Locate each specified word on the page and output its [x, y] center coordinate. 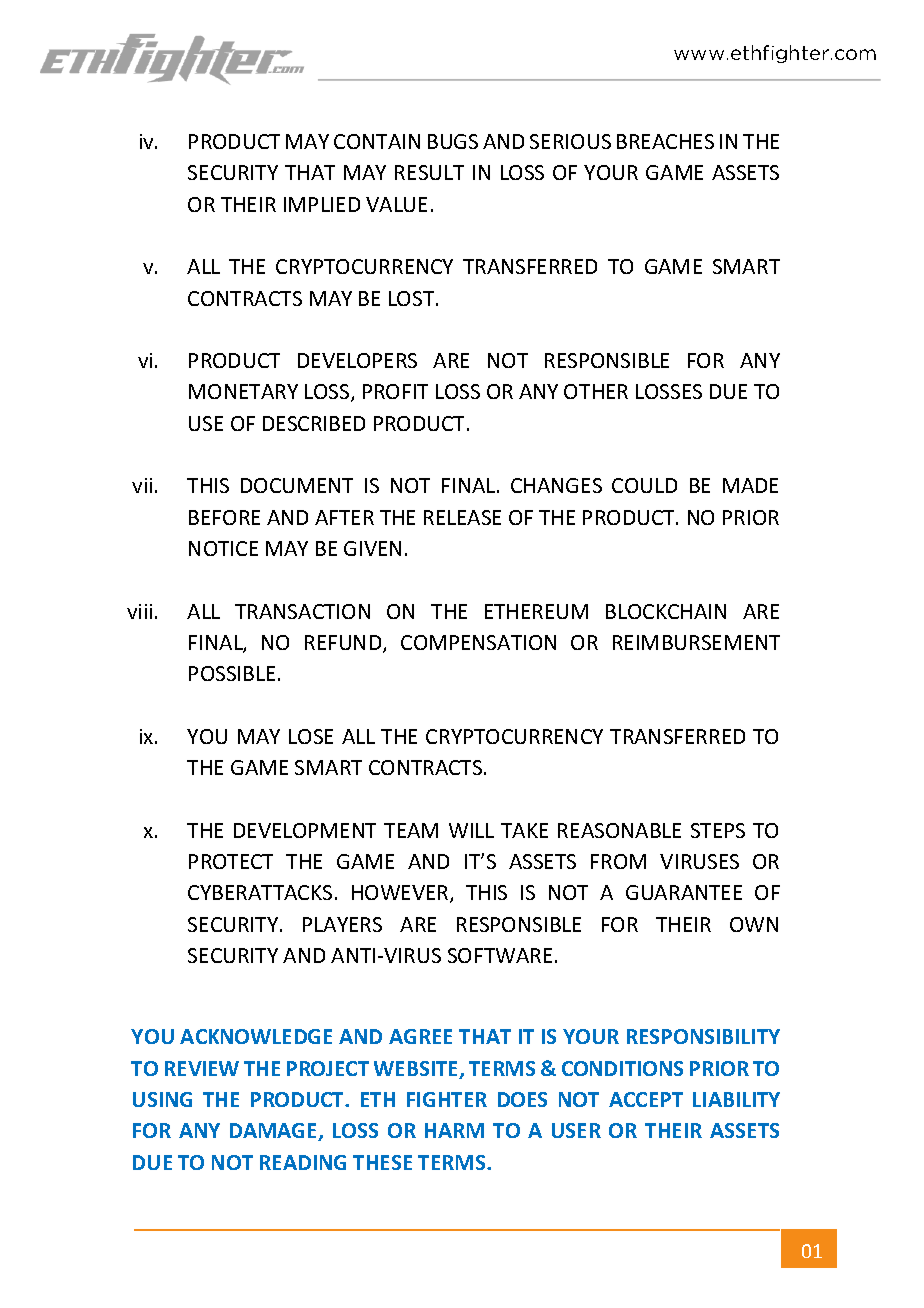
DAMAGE [275, 1132]
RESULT [429, 172]
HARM [454, 1130]
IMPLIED [322, 204]
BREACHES [665, 141]
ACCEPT [646, 1099]
